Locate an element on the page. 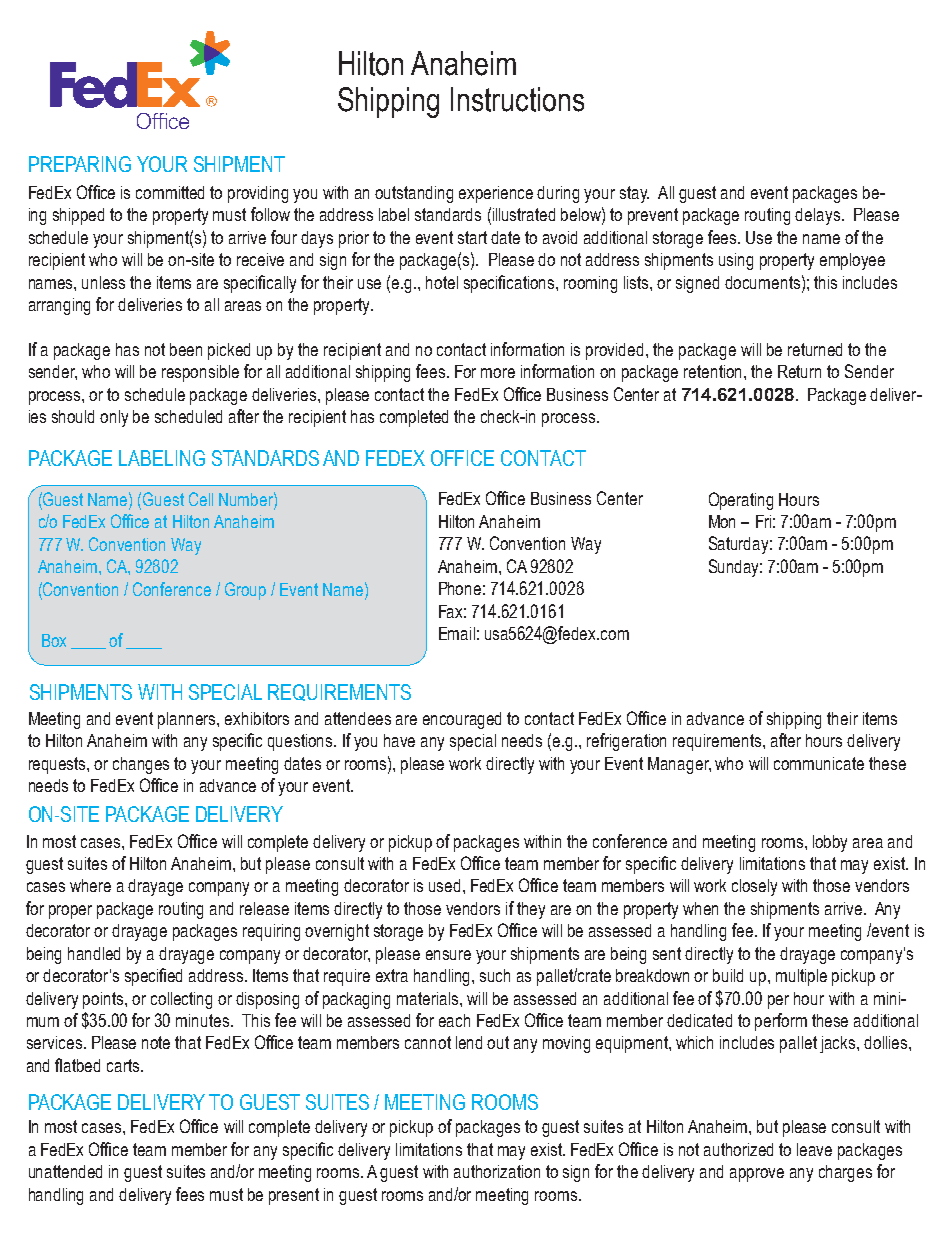 The height and width of the document is (1233, 952). leave is located at coordinates (814, 1149).
